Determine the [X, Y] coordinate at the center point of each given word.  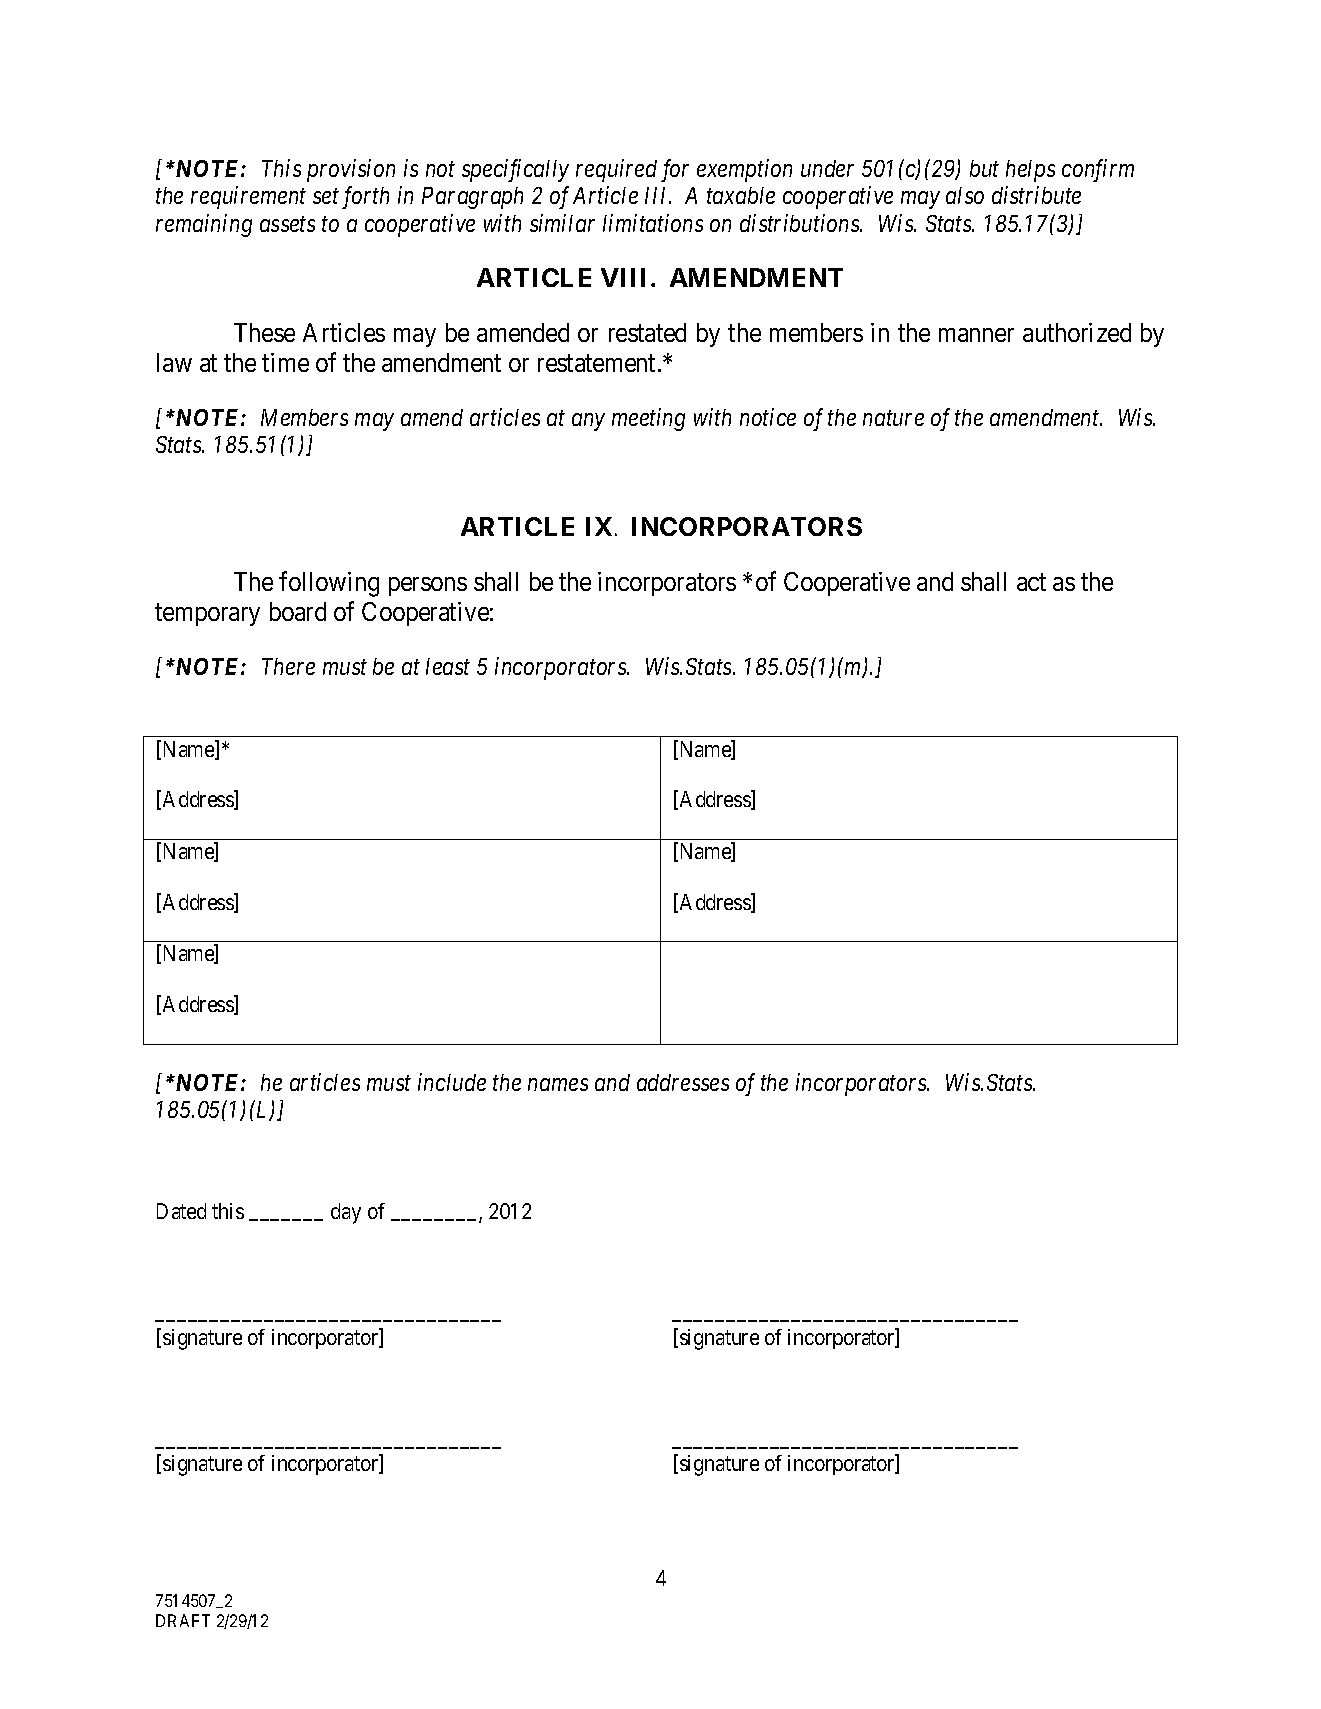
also [965, 195]
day [346, 1213]
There [288, 666]
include [452, 1082]
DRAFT [183, 1620]
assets [287, 224]
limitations [653, 223]
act [1031, 582]
